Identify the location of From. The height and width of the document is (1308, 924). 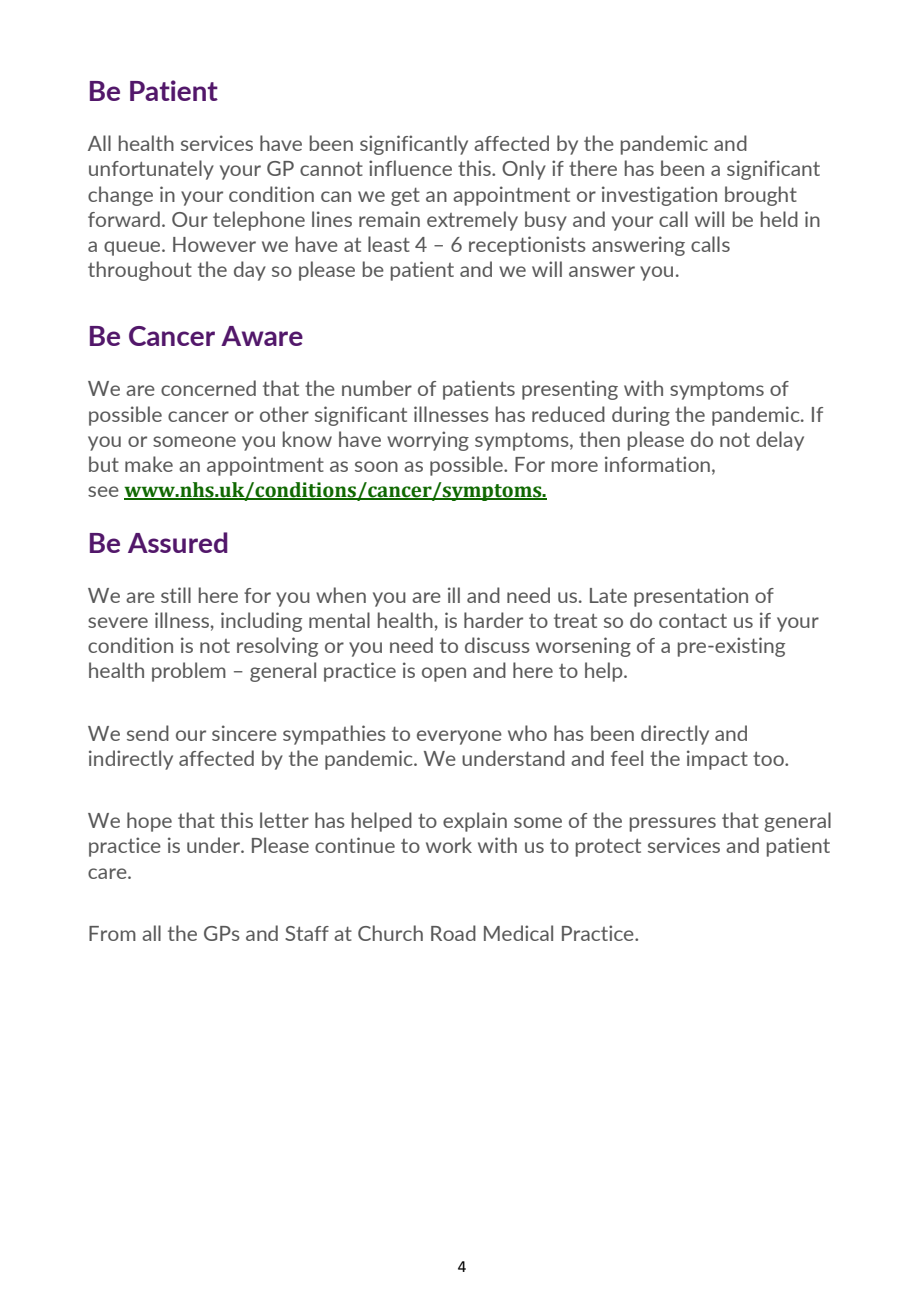
(112, 933).
